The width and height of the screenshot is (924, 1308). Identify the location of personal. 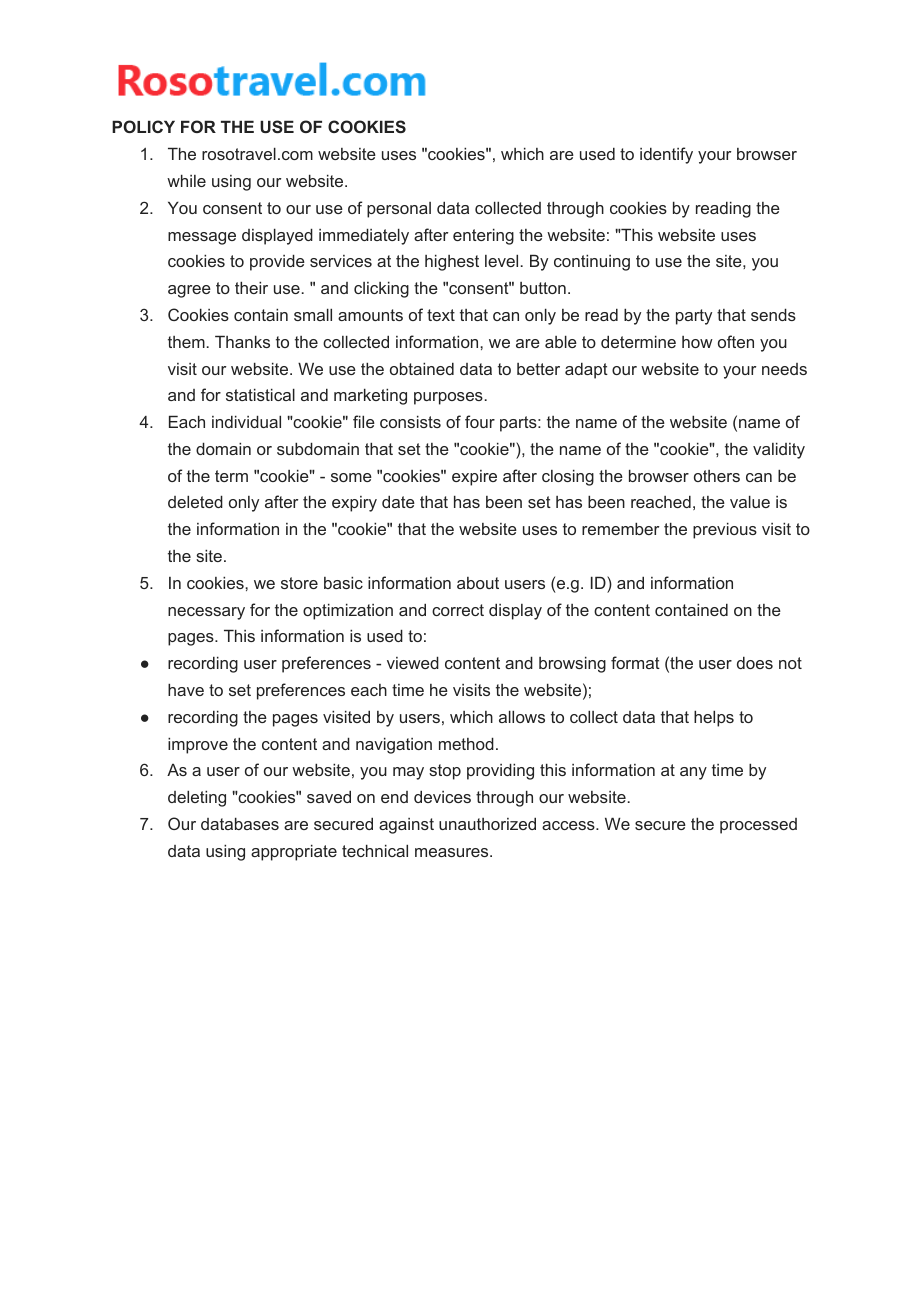
(399, 210).
